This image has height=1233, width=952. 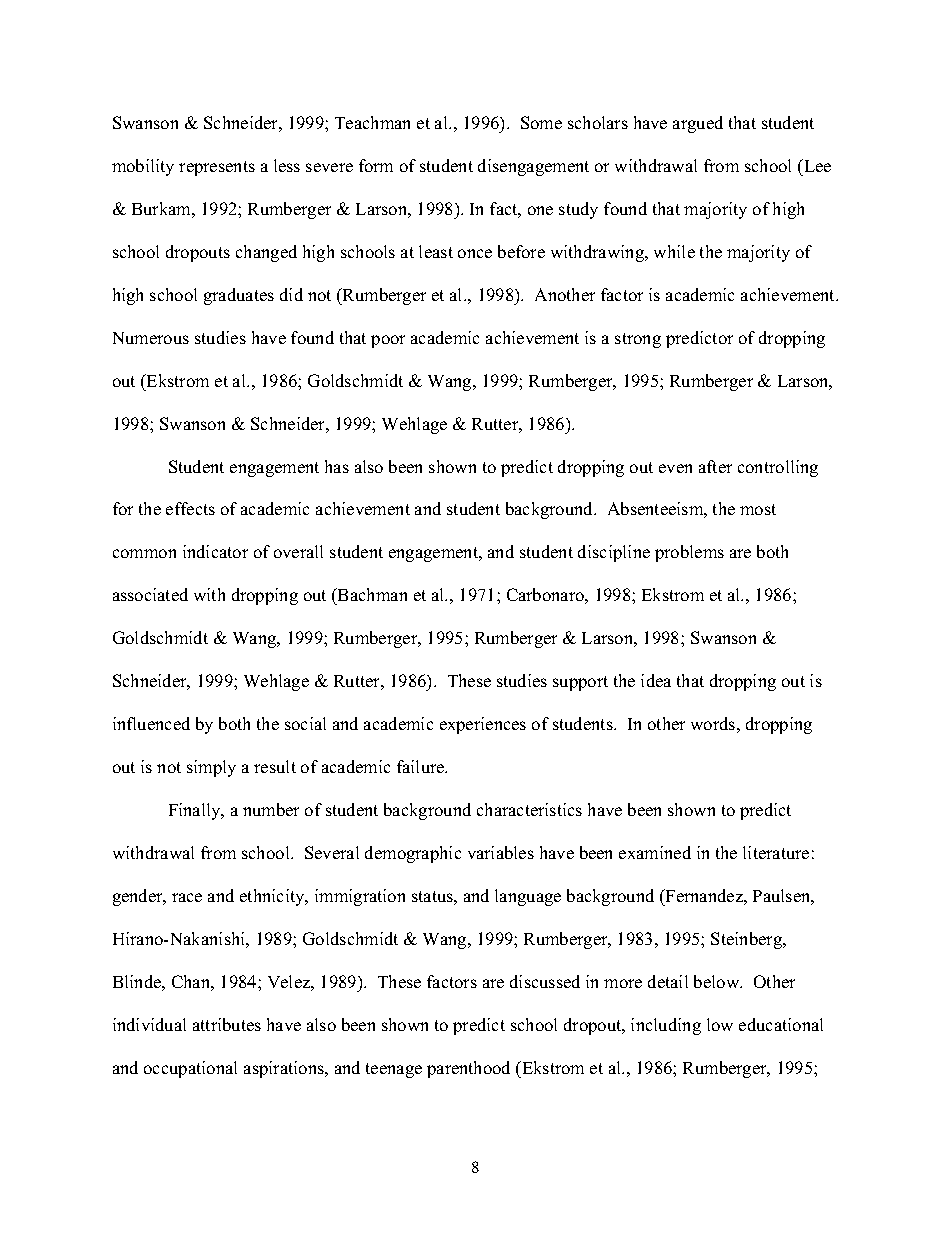 I want to click on Finally, so click(x=196, y=811).
